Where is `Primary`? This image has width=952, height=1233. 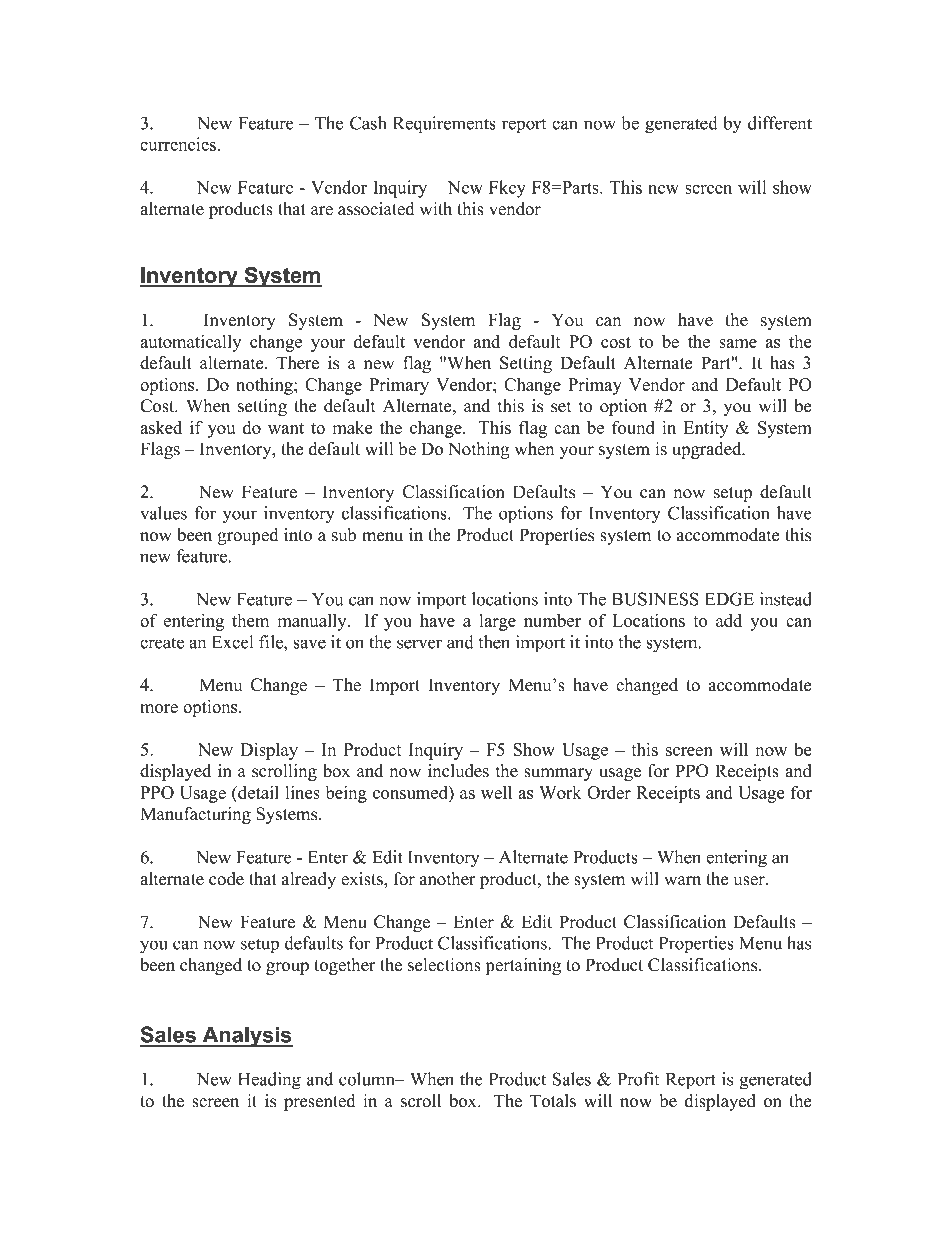 Primary is located at coordinates (399, 386).
